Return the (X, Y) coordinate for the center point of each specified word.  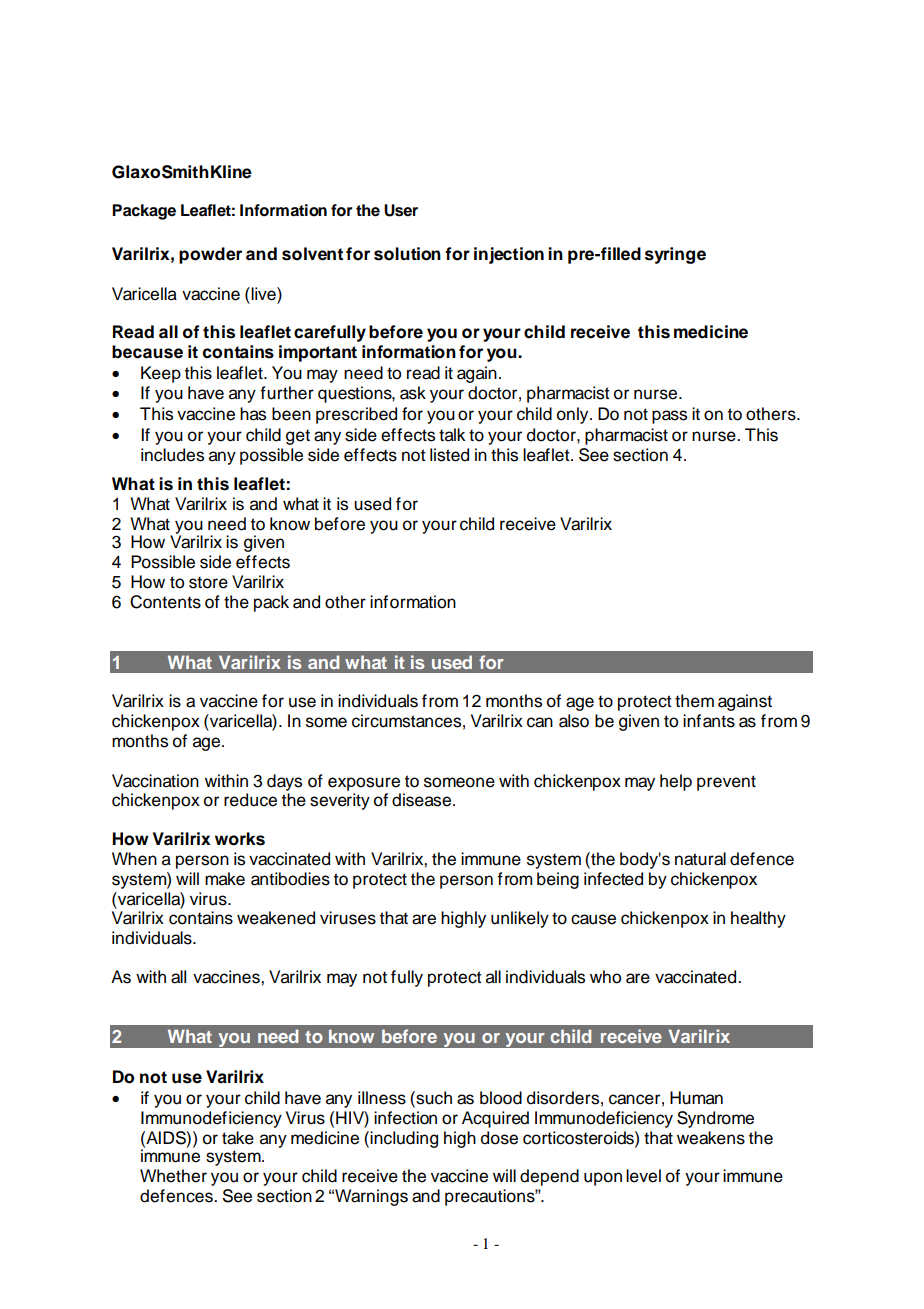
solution (407, 254)
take (238, 1138)
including (404, 1139)
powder (210, 255)
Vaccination (155, 781)
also (574, 721)
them (694, 701)
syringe (675, 255)
